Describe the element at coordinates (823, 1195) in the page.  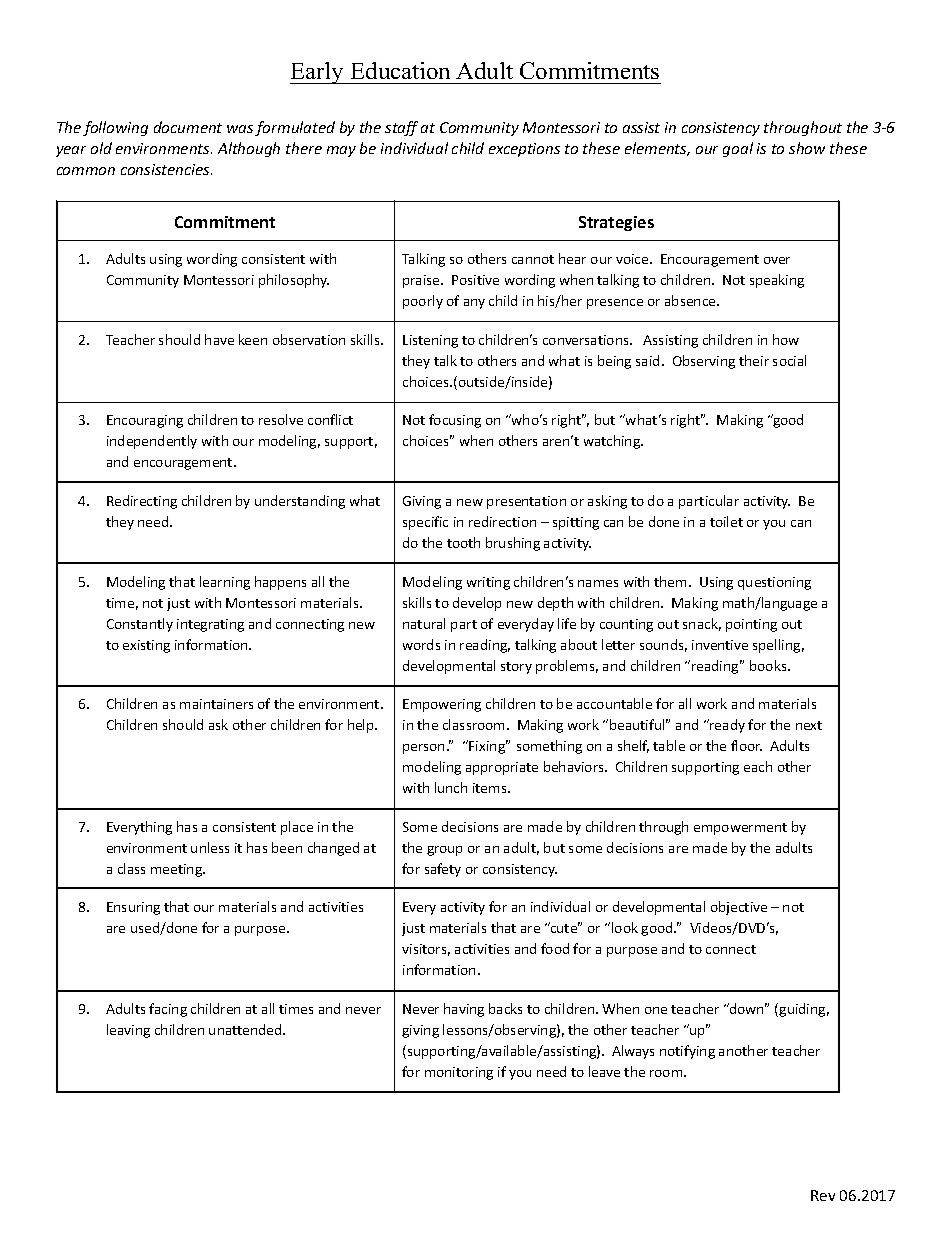
I see `Rev` at that location.
